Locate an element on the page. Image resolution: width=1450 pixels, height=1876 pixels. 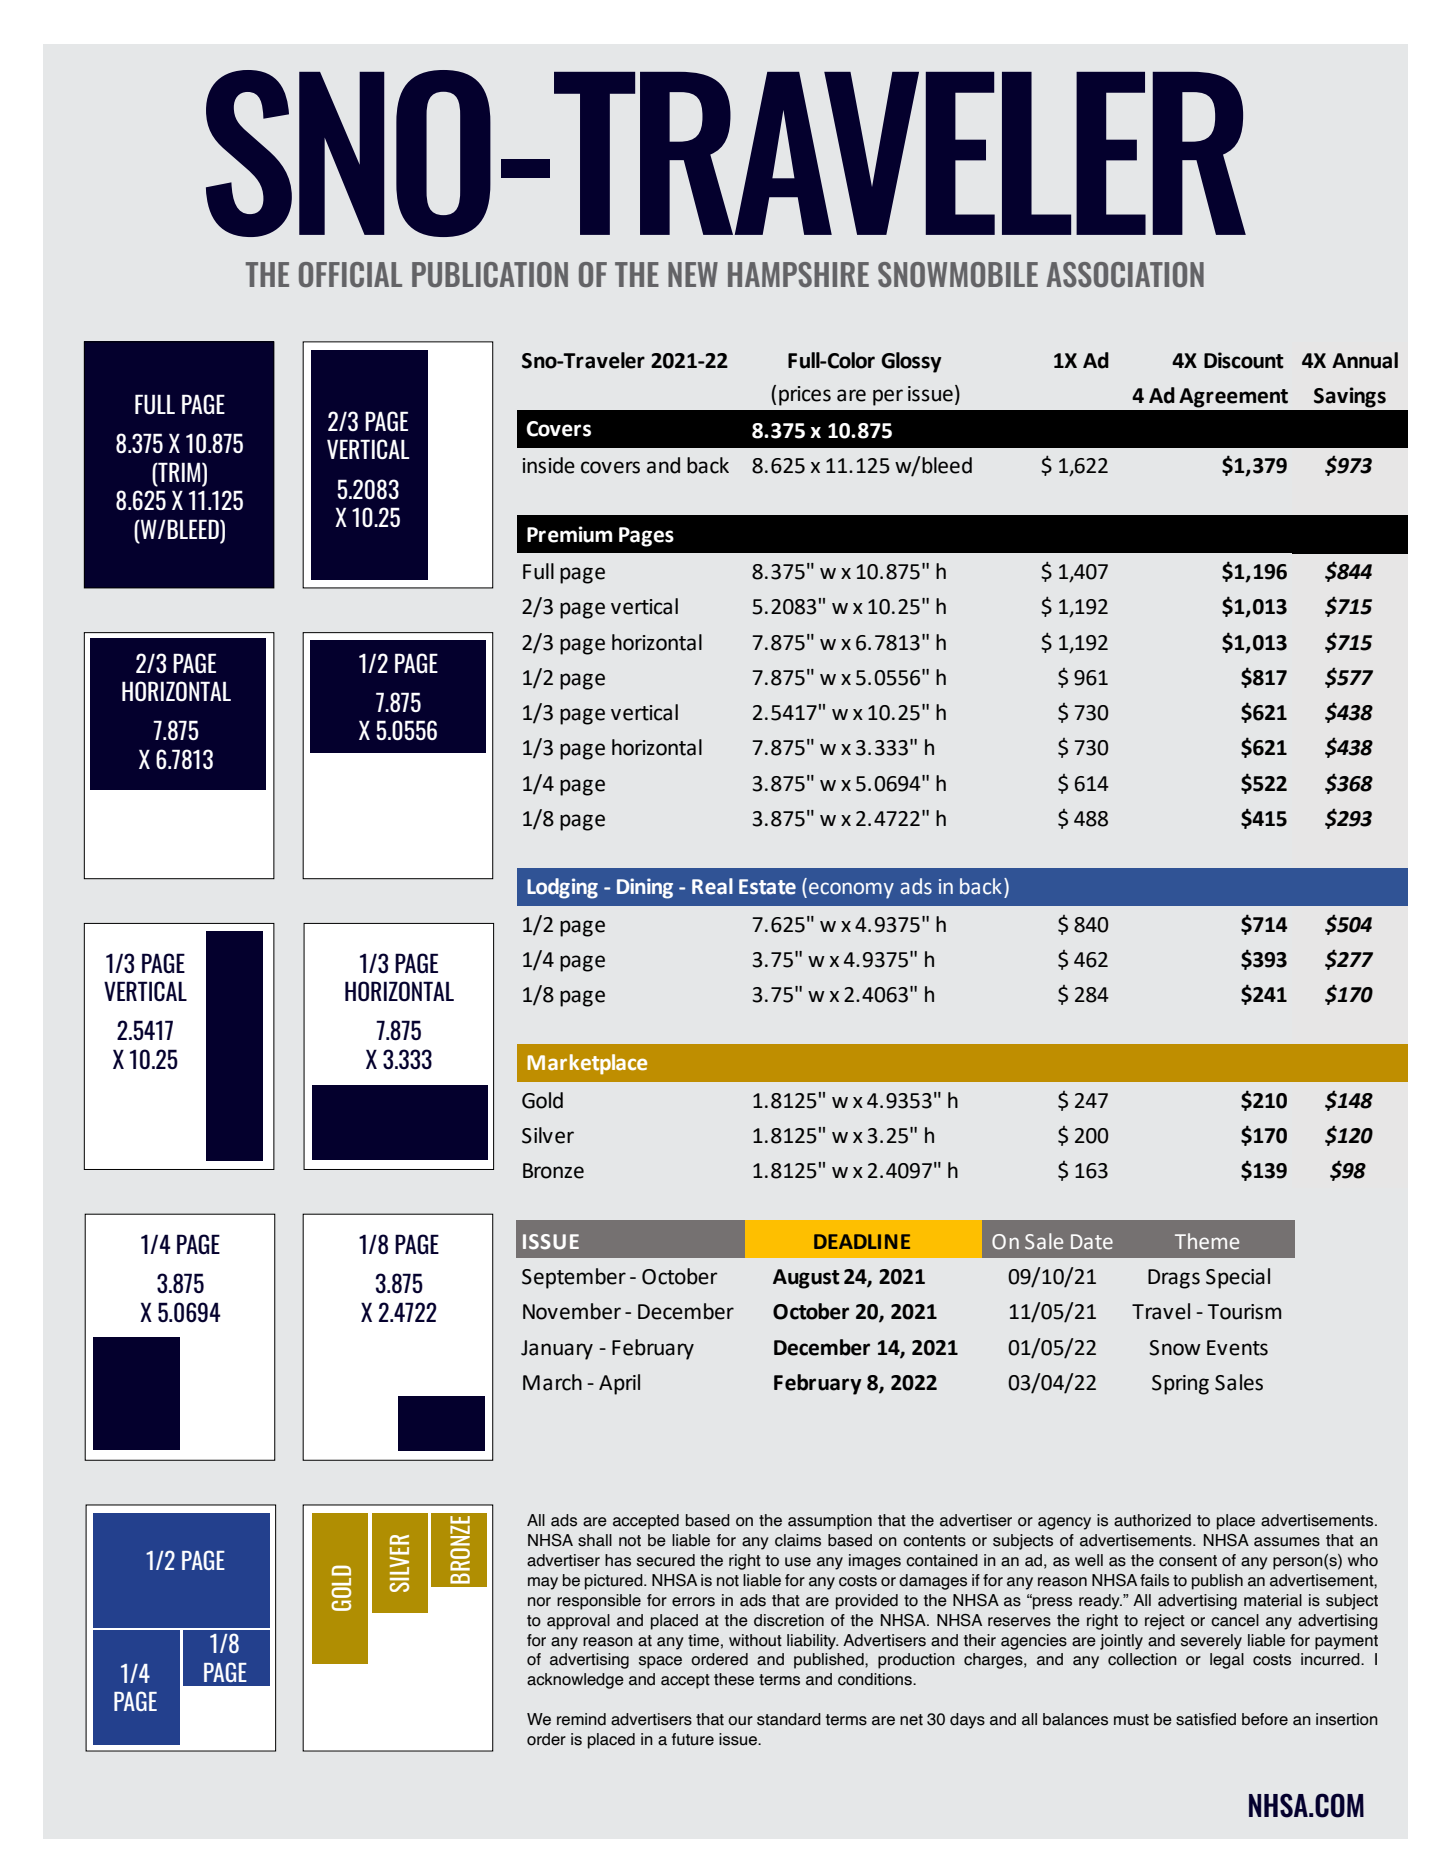
inside is located at coordinates (549, 465).
